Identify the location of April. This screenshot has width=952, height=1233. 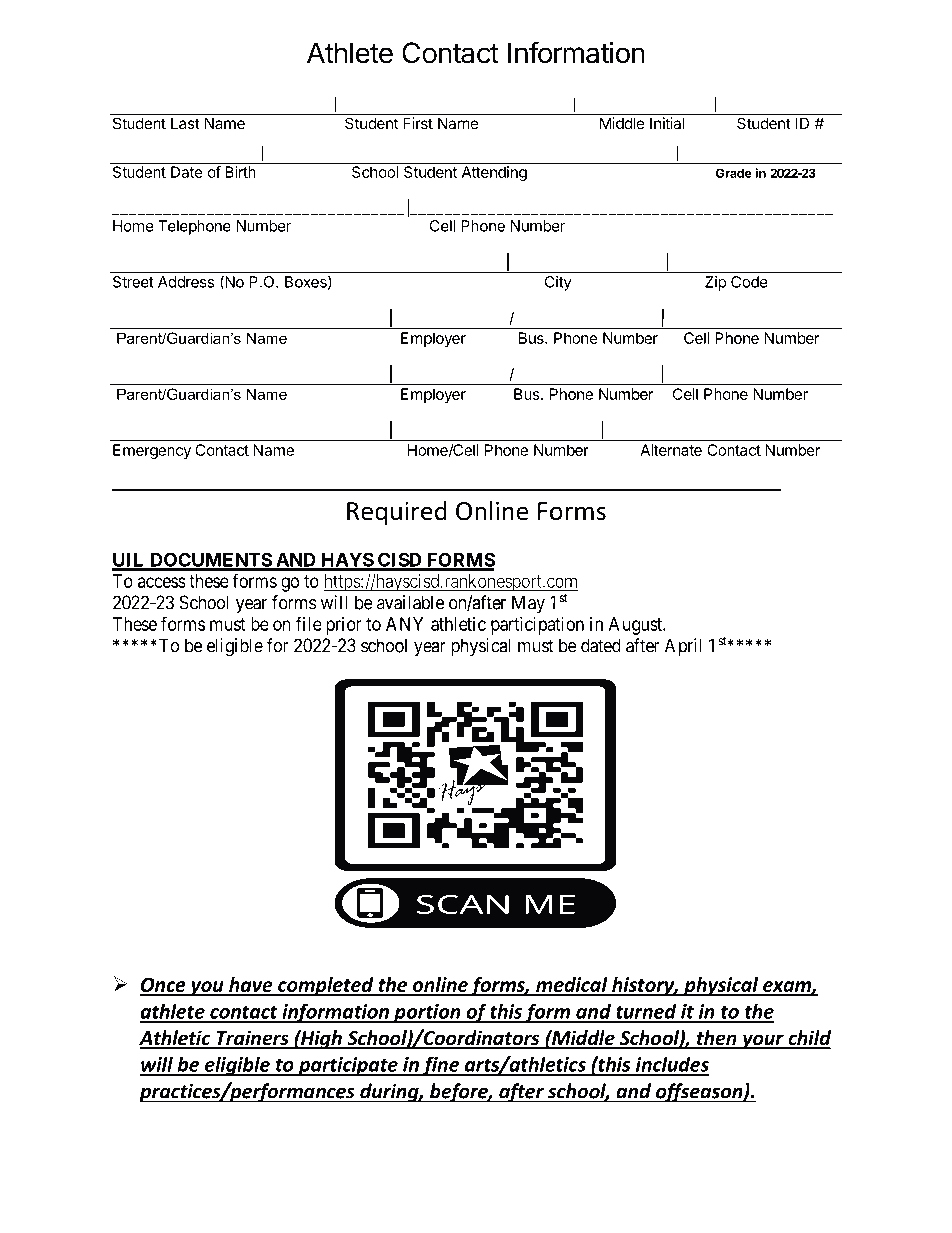
(683, 647).
